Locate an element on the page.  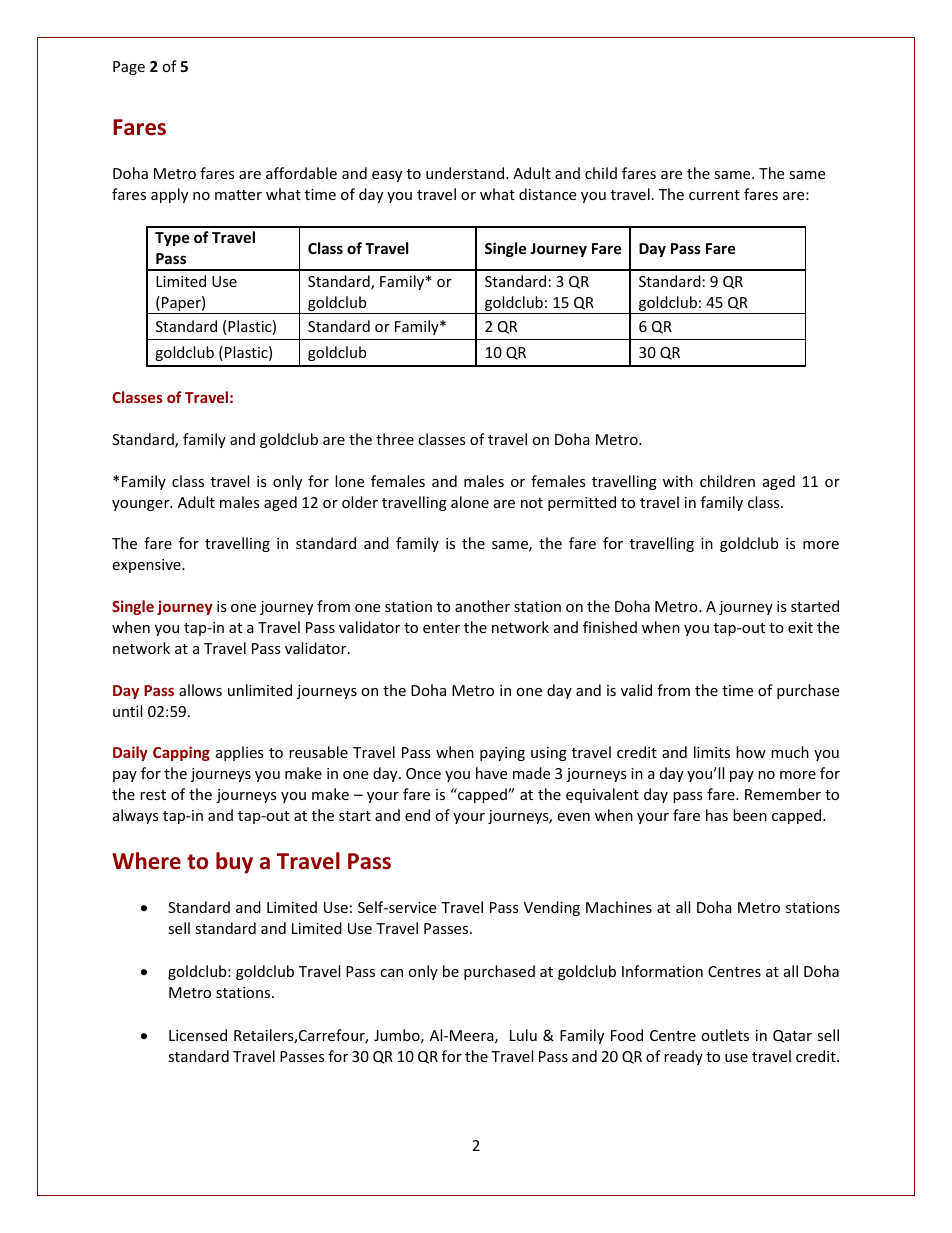
with is located at coordinates (678, 481).
